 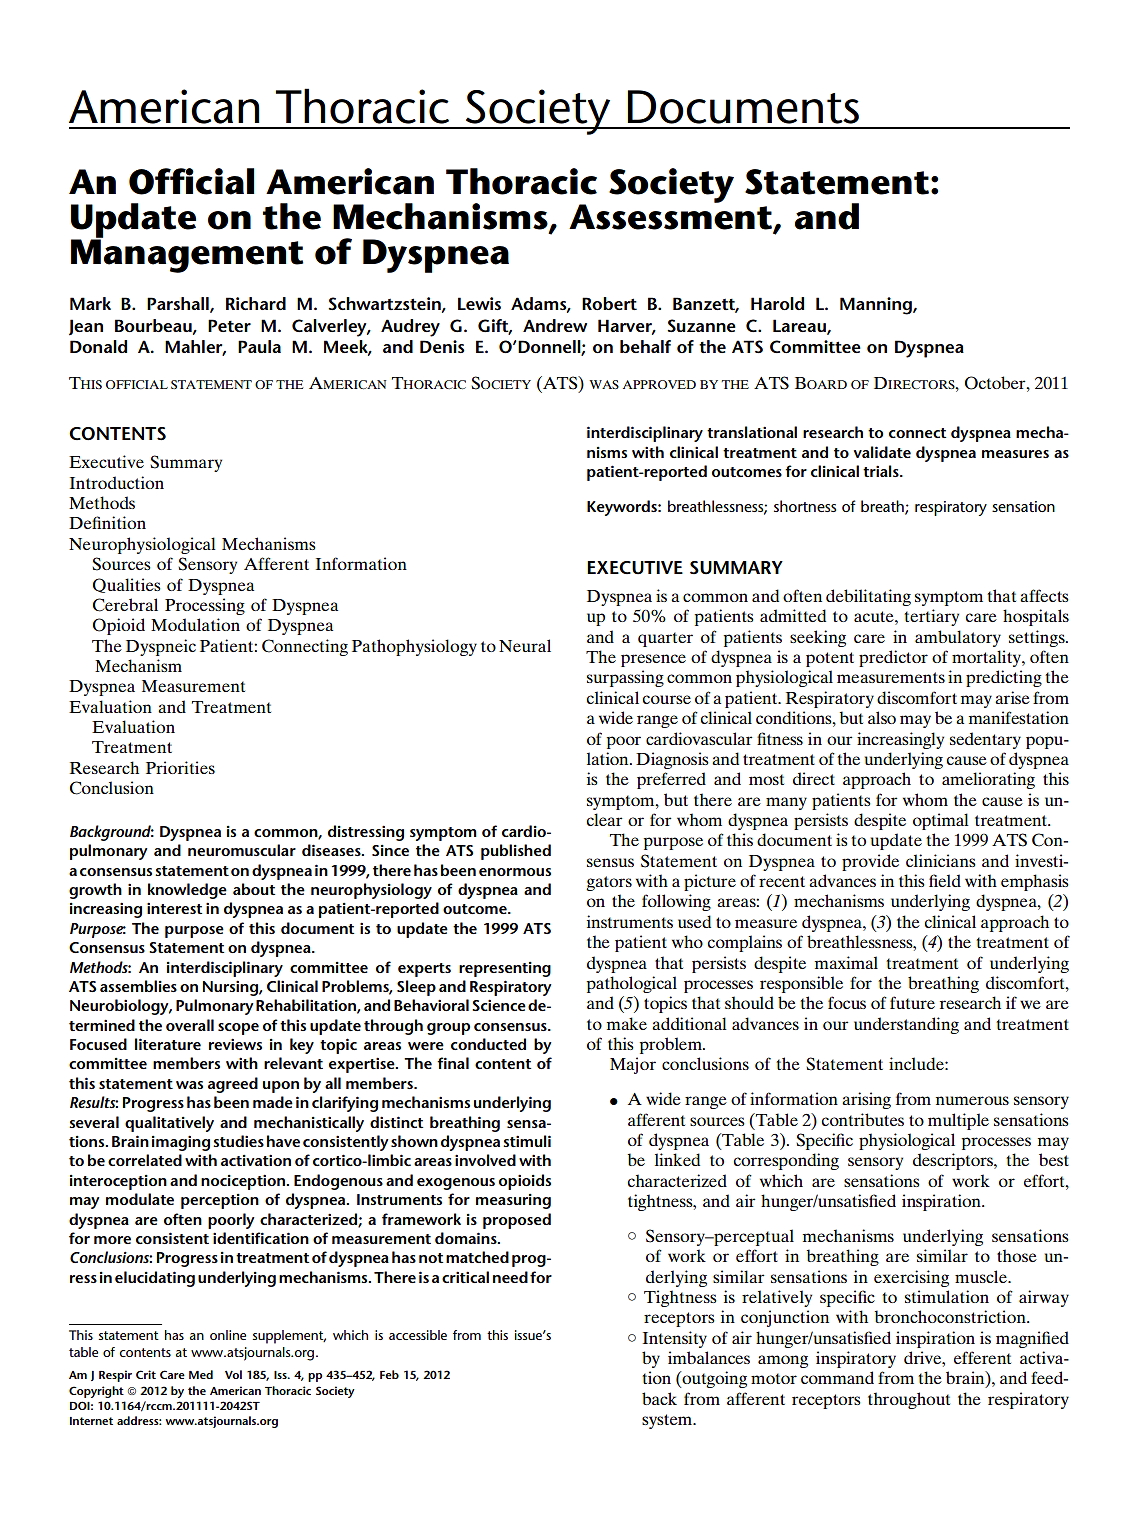 I want to click on Med, so click(x=201, y=1374).
